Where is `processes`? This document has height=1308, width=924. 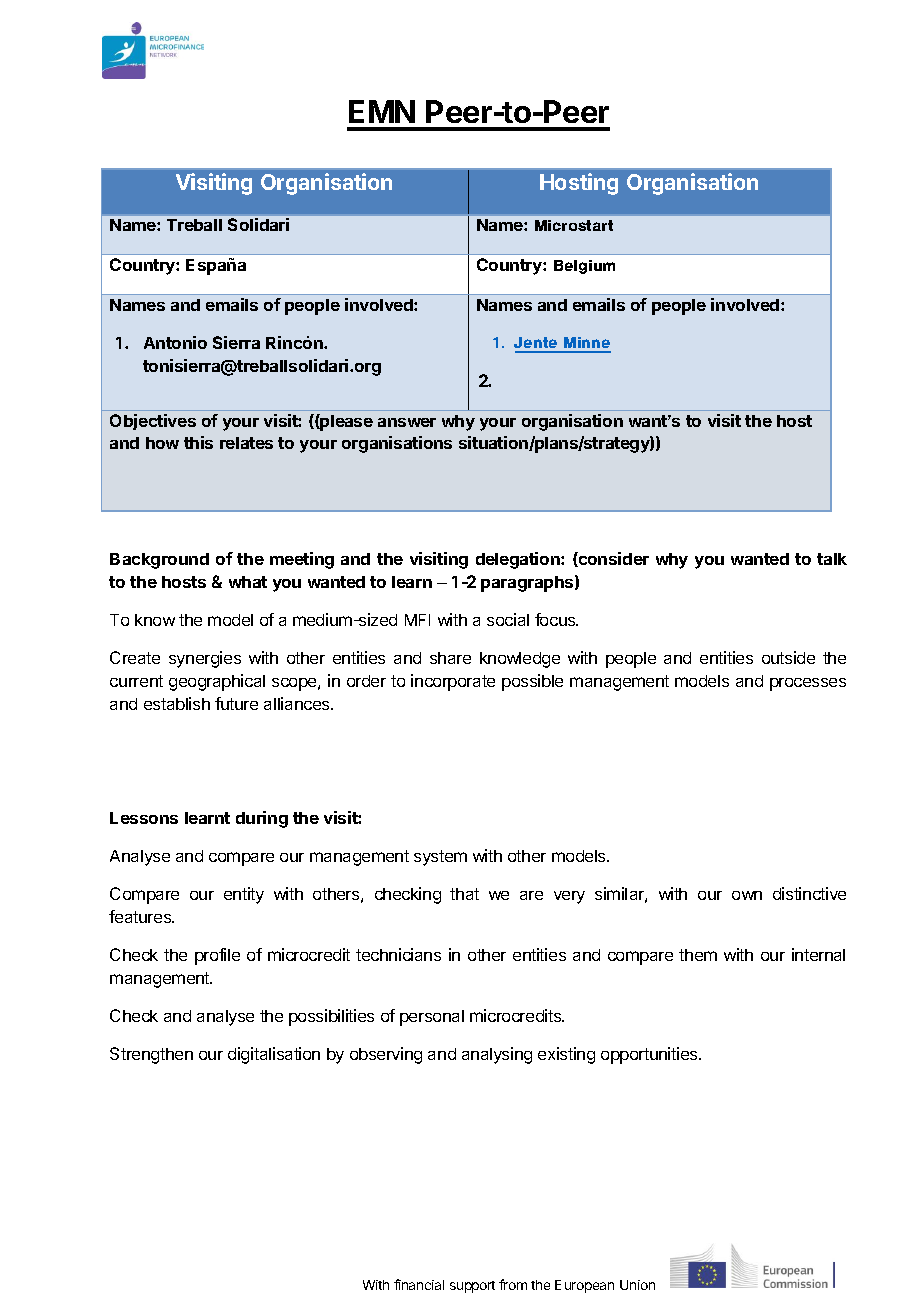
processes is located at coordinates (808, 684).
